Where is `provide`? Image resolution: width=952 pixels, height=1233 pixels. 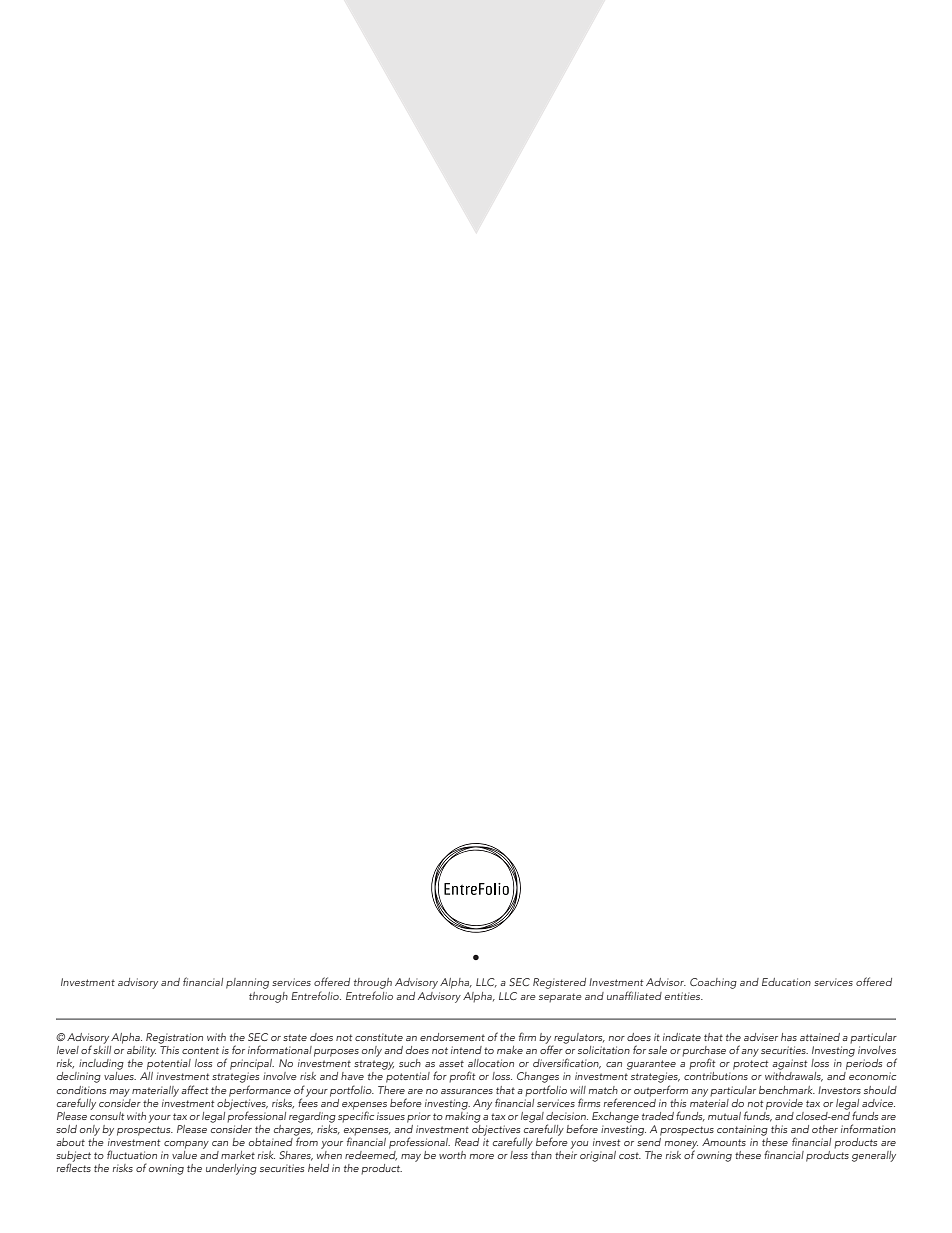 provide is located at coordinates (784, 1104).
